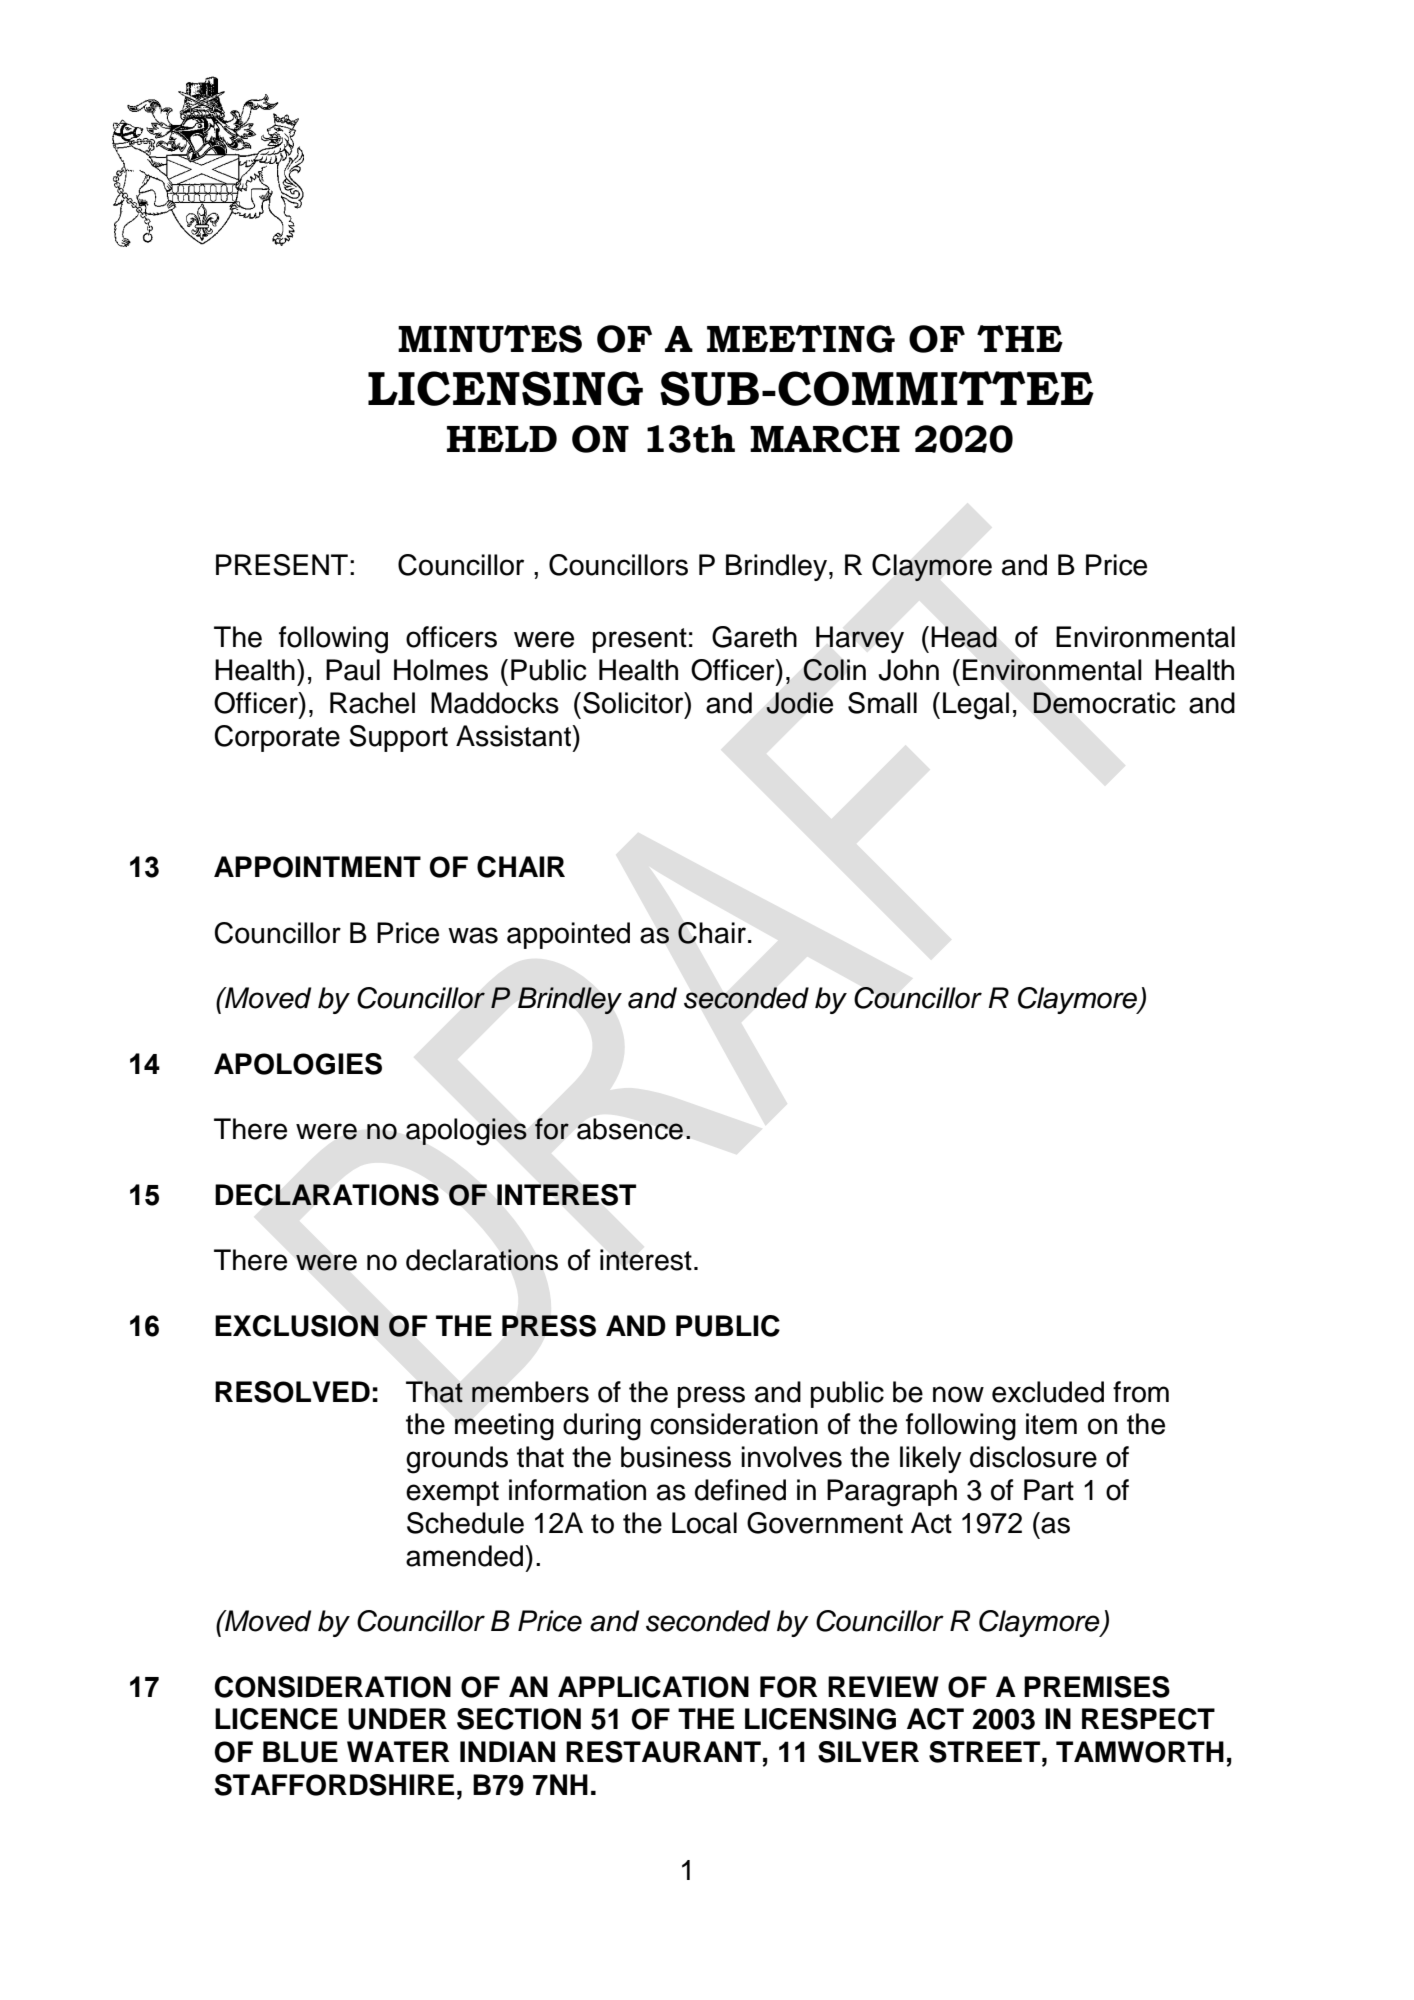 The image size is (1414, 2000). What do you see at coordinates (1097, 1687) in the screenshot?
I see `PREMISES` at bounding box center [1097, 1687].
